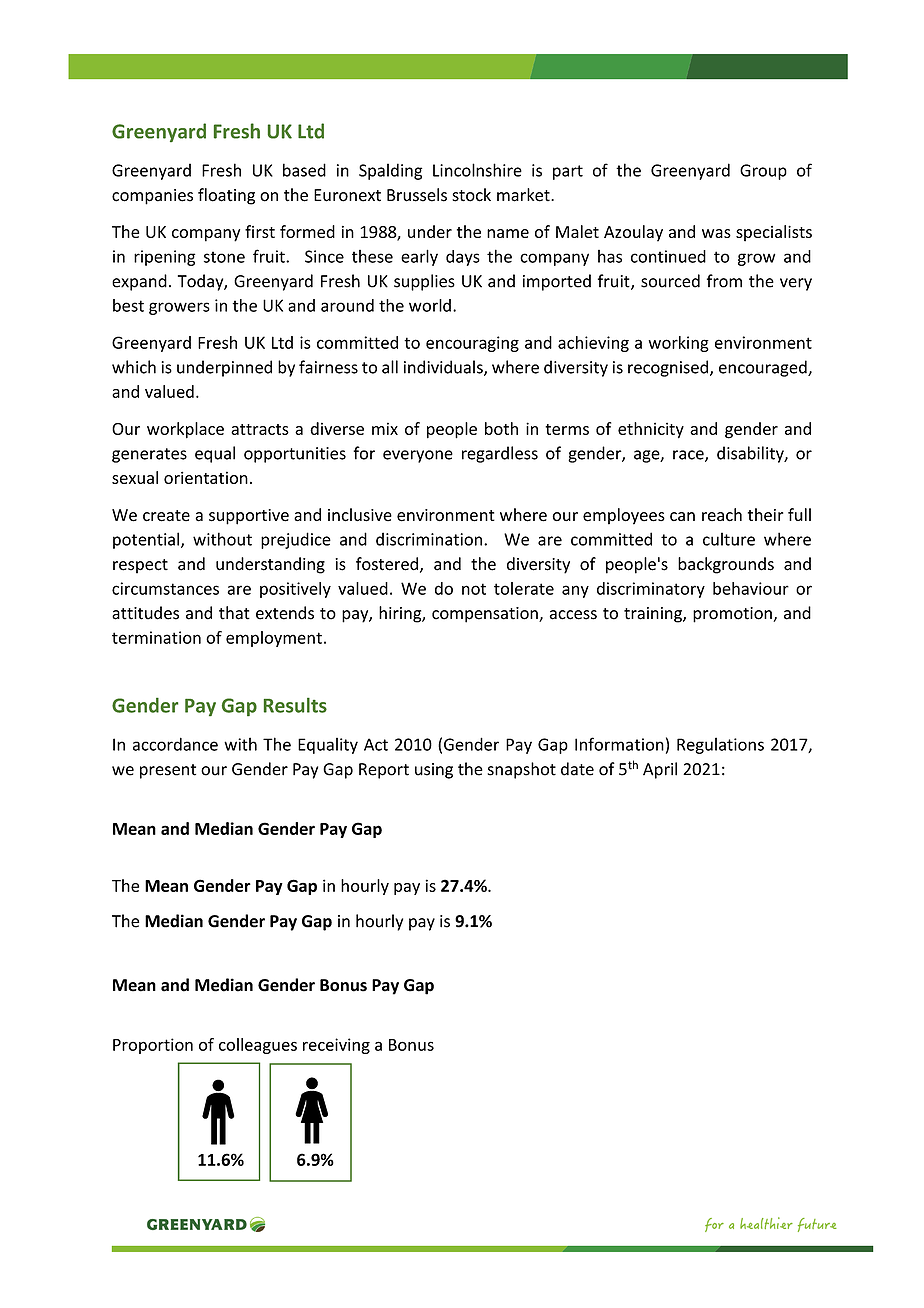 The image size is (924, 1308). Describe the element at coordinates (716, 233) in the screenshot. I see `was` at that location.
